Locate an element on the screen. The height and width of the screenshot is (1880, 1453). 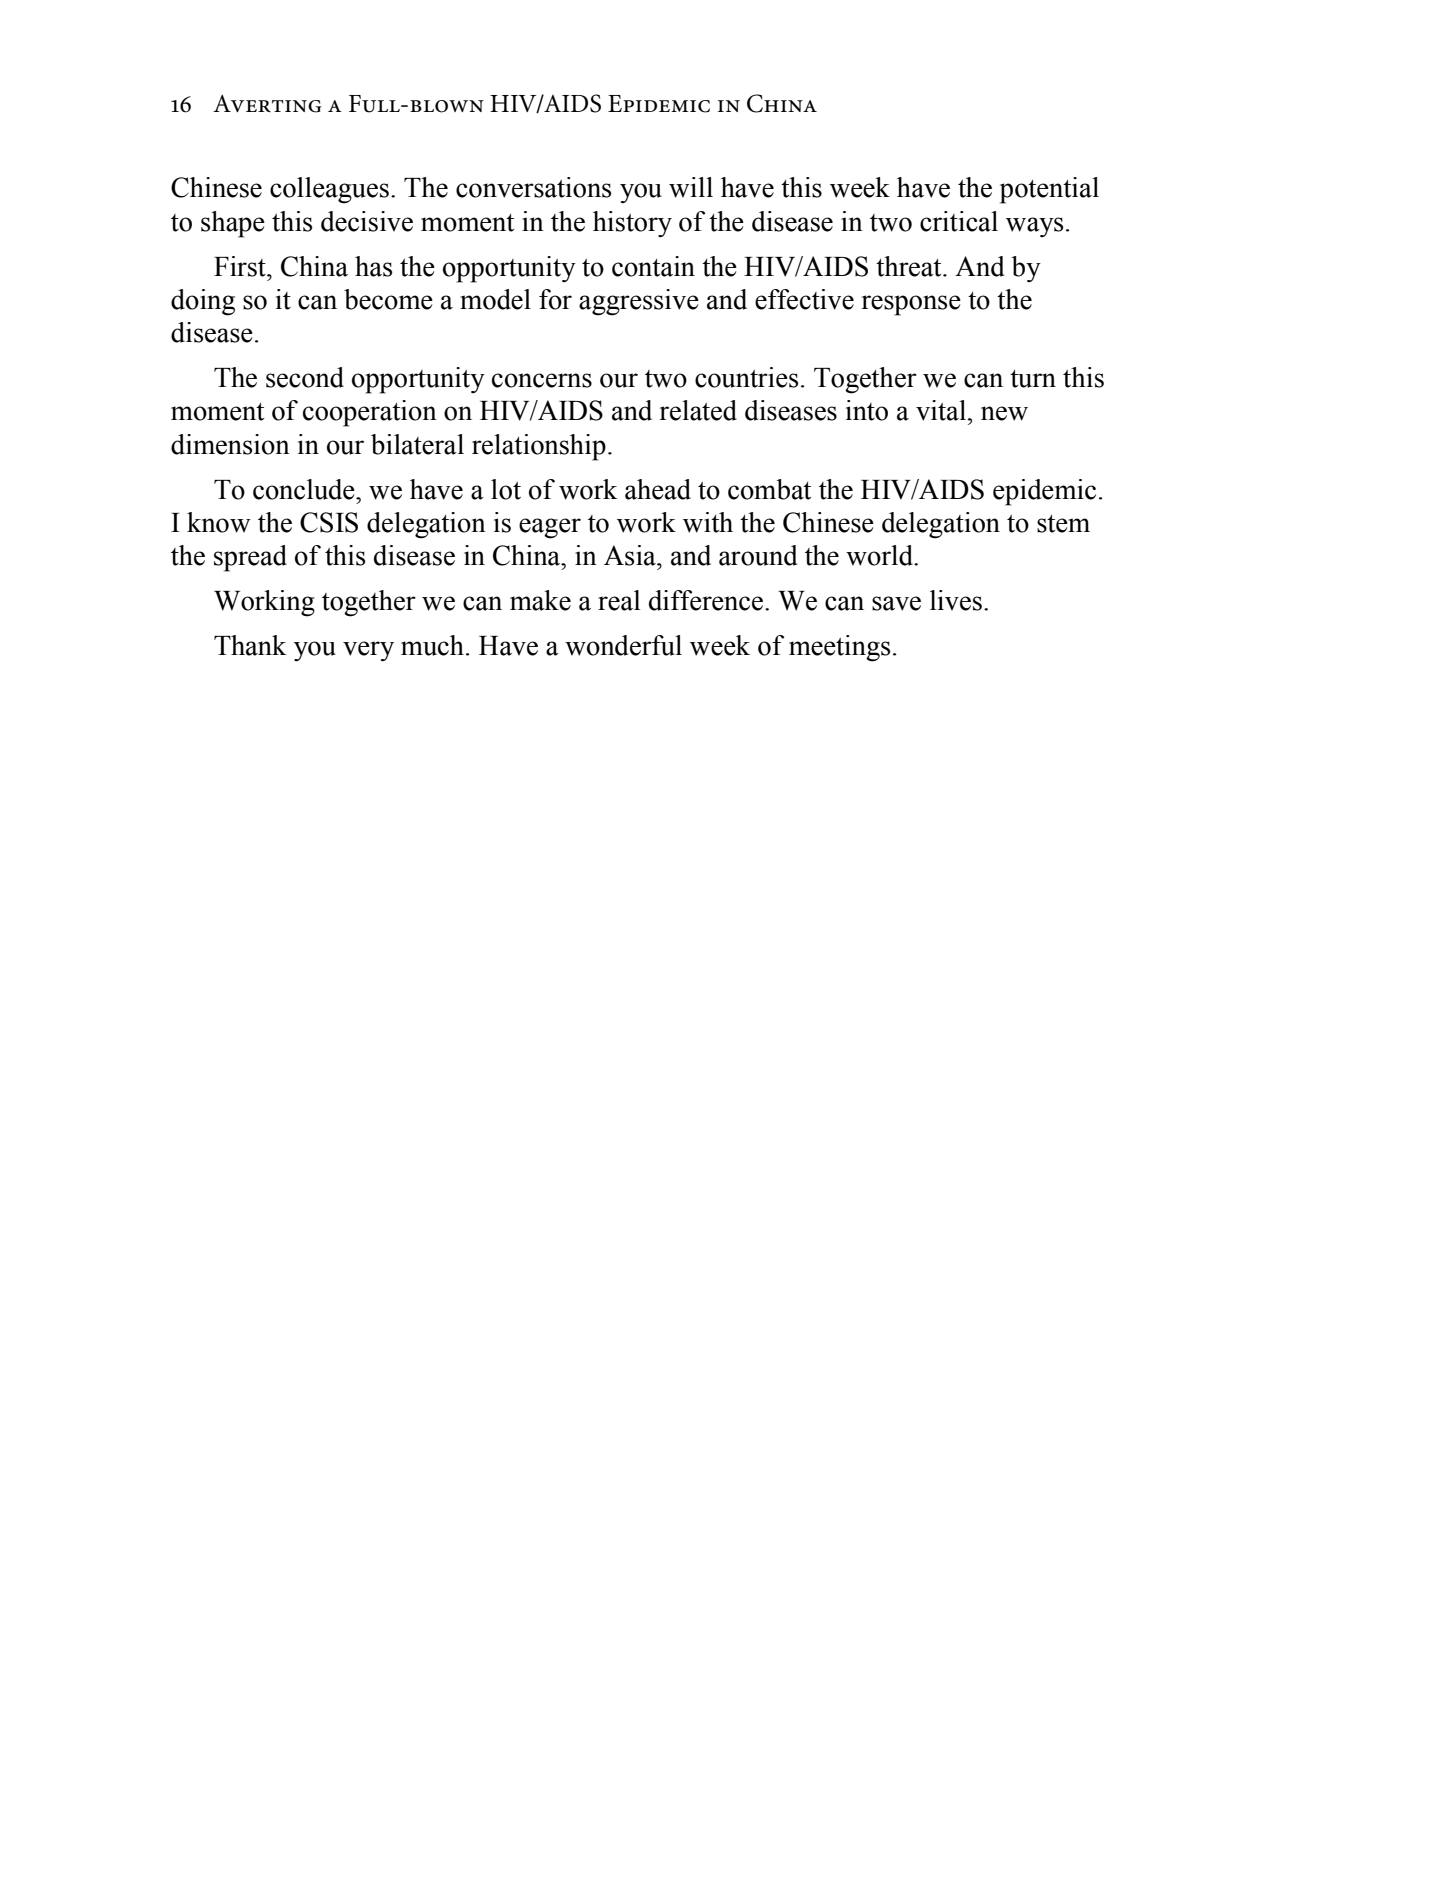
Averting is located at coordinates (267, 104).
